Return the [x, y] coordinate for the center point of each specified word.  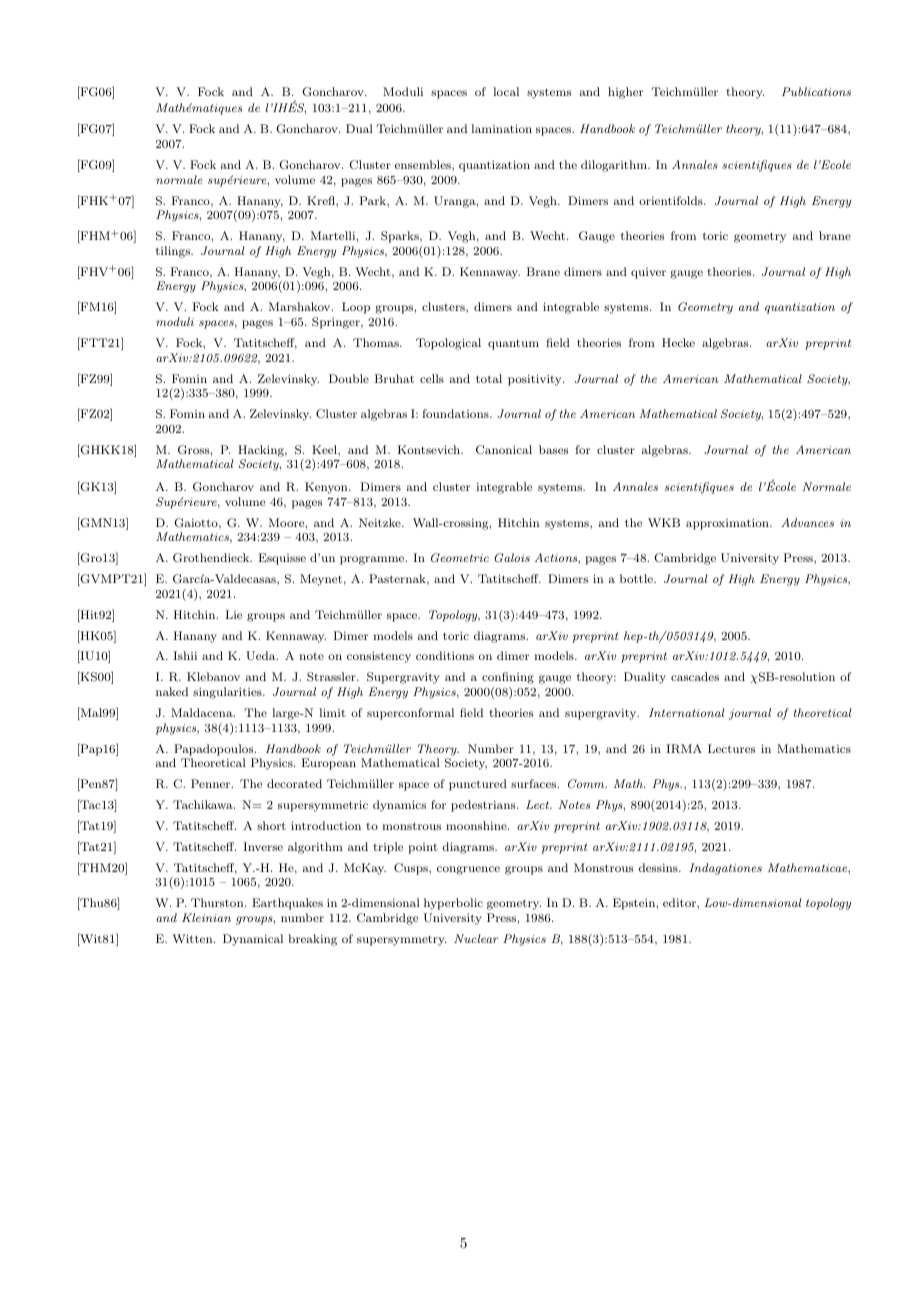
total [489, 378]
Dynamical [253, 940]
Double [349, 378]
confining [508, 678]
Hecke [678, 342]
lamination [501, 128]
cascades [695, 676]
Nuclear [476, 938]
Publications [816, 91]
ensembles [424, 164]
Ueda [262, 656]
